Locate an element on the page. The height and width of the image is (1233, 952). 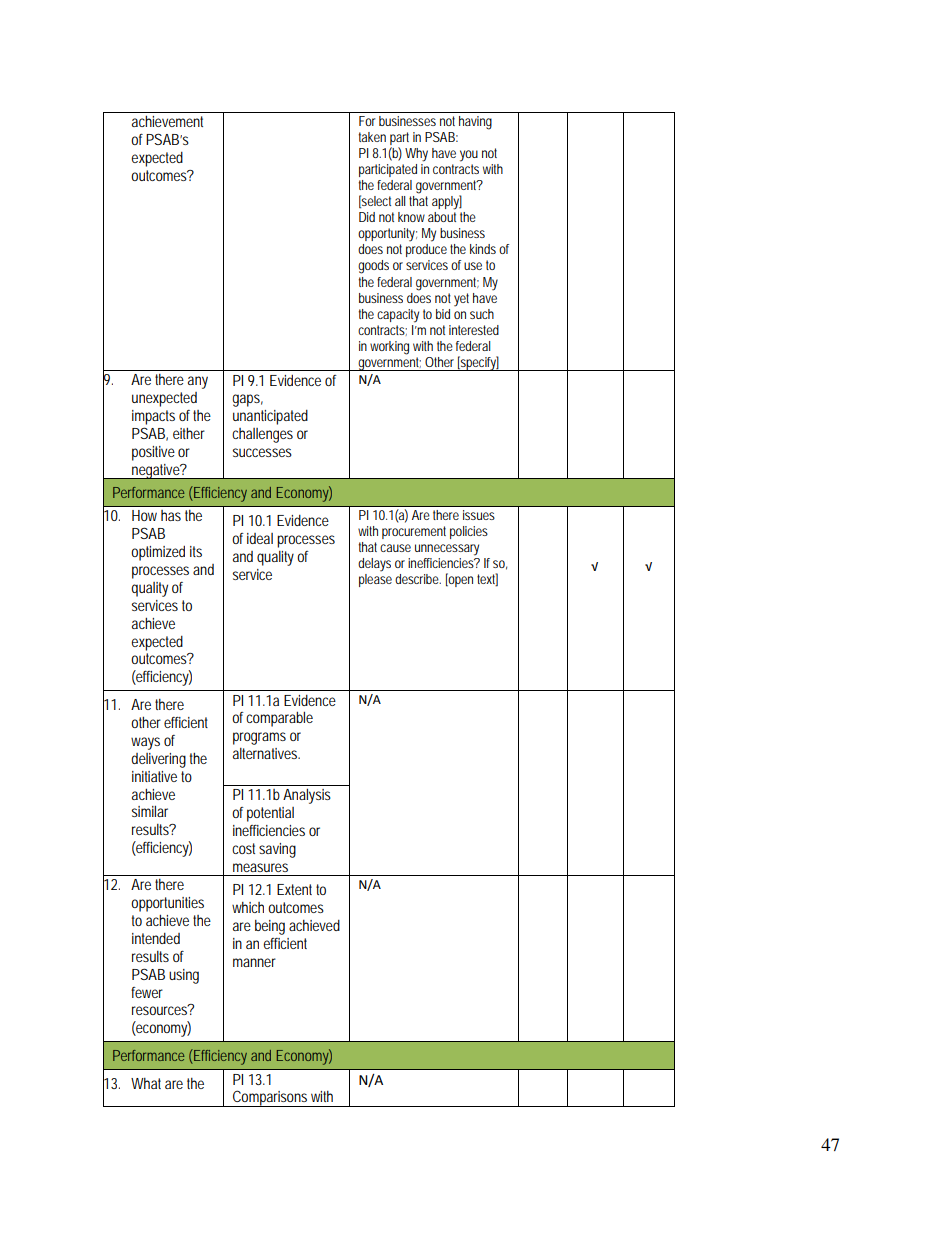
delivering is located at coordinates (158, 760).
